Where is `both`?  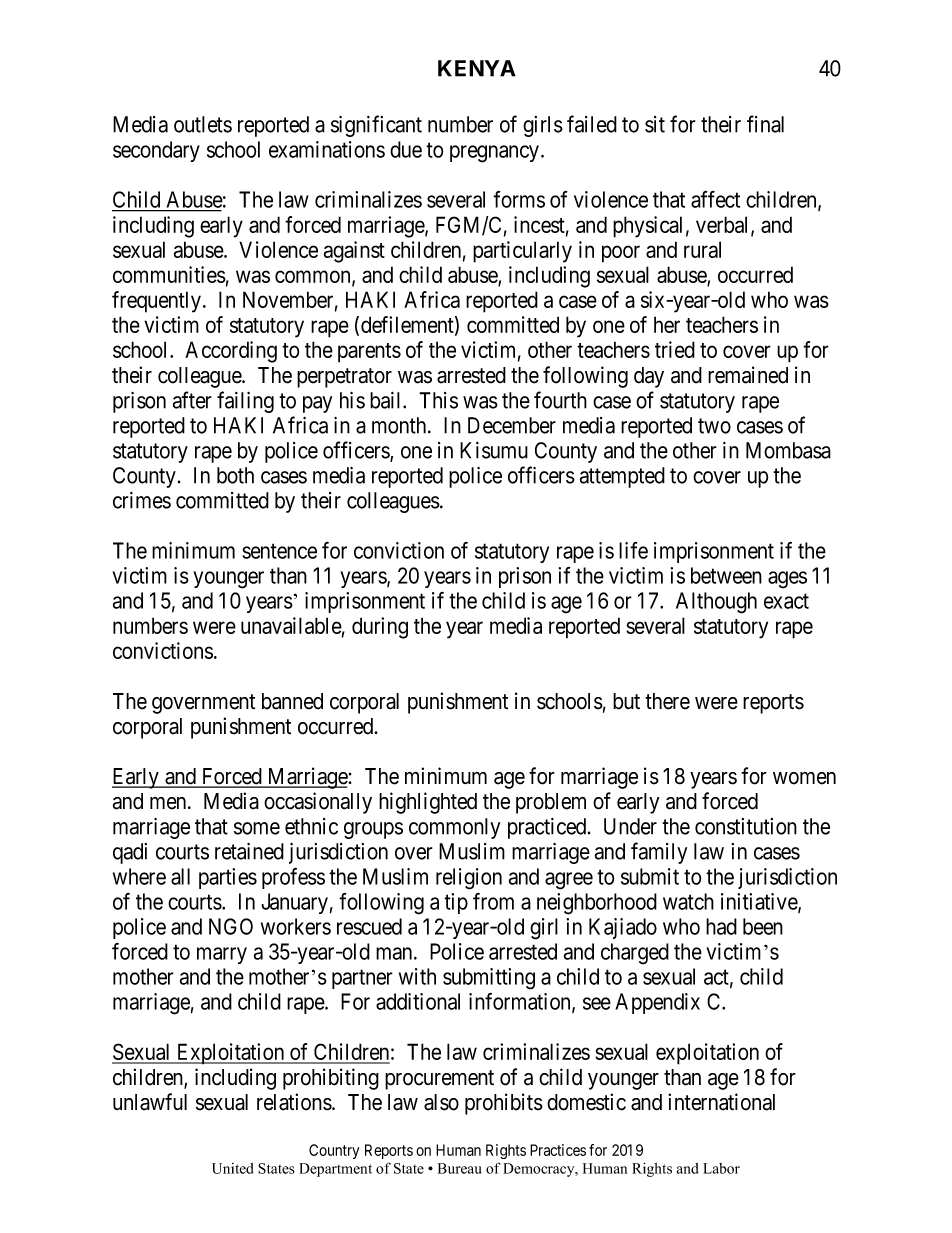 both is located at coordinates (235, 475).
